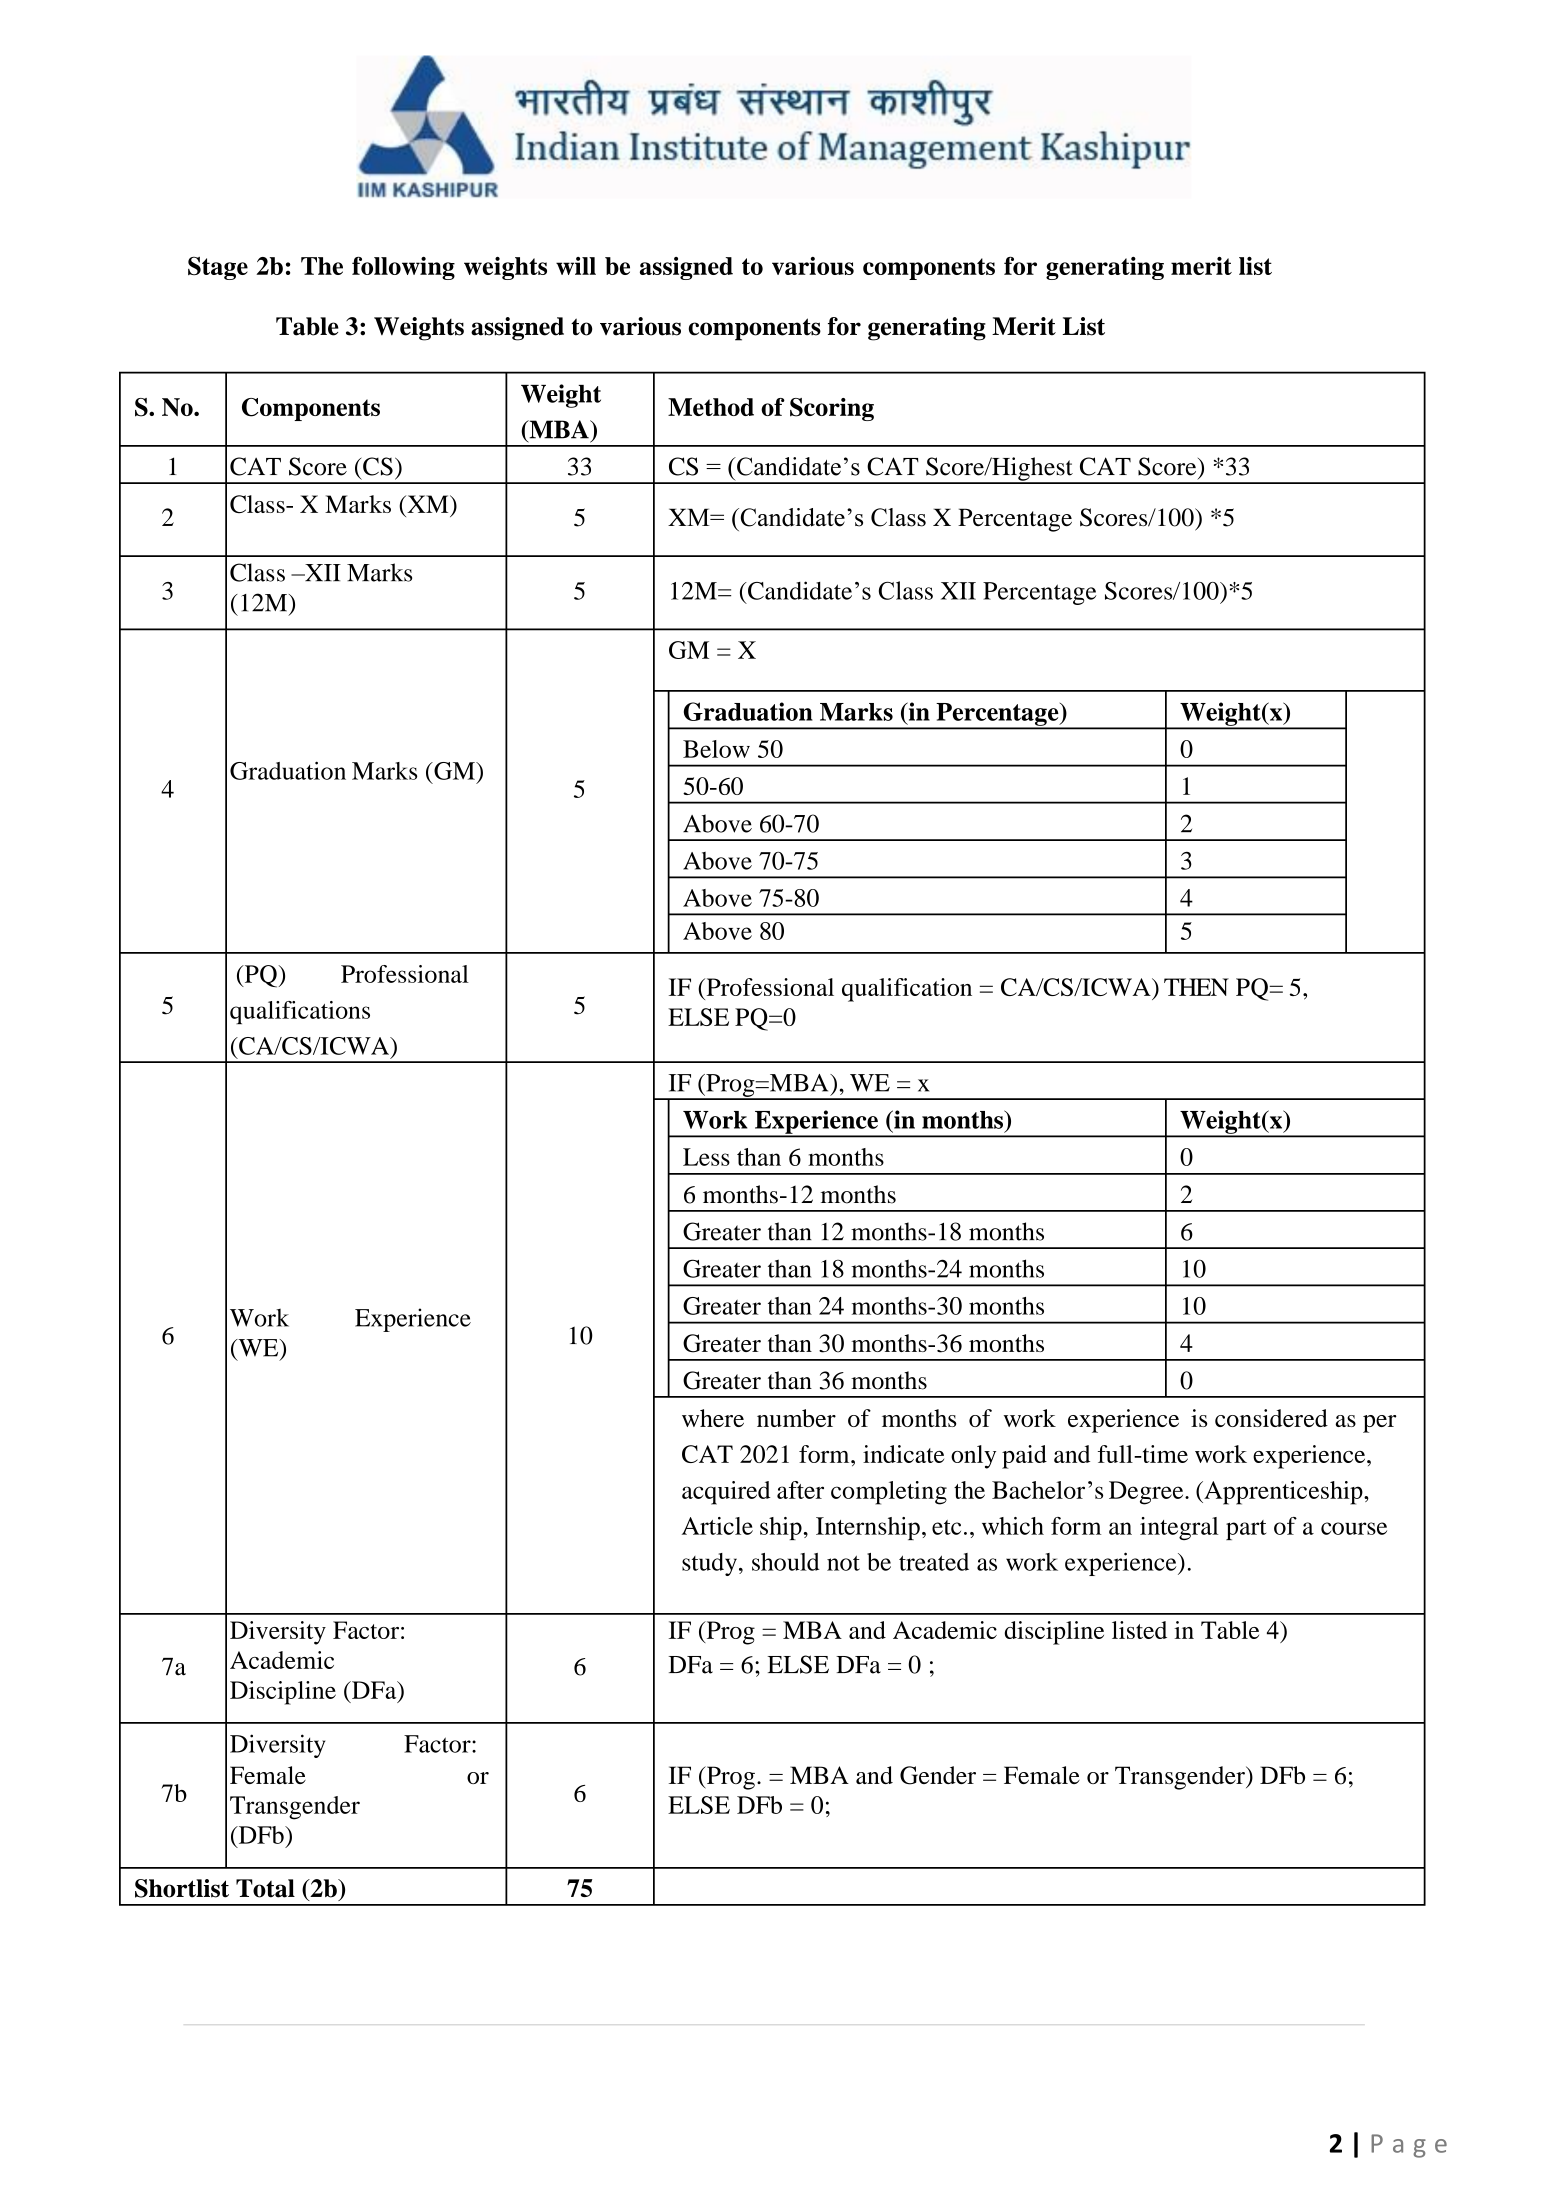 This document has height=2190, width=1548. What do you see at coordinates (1196, 987) in the document?
I see `THEN` at bounding box center [1196, 987].
